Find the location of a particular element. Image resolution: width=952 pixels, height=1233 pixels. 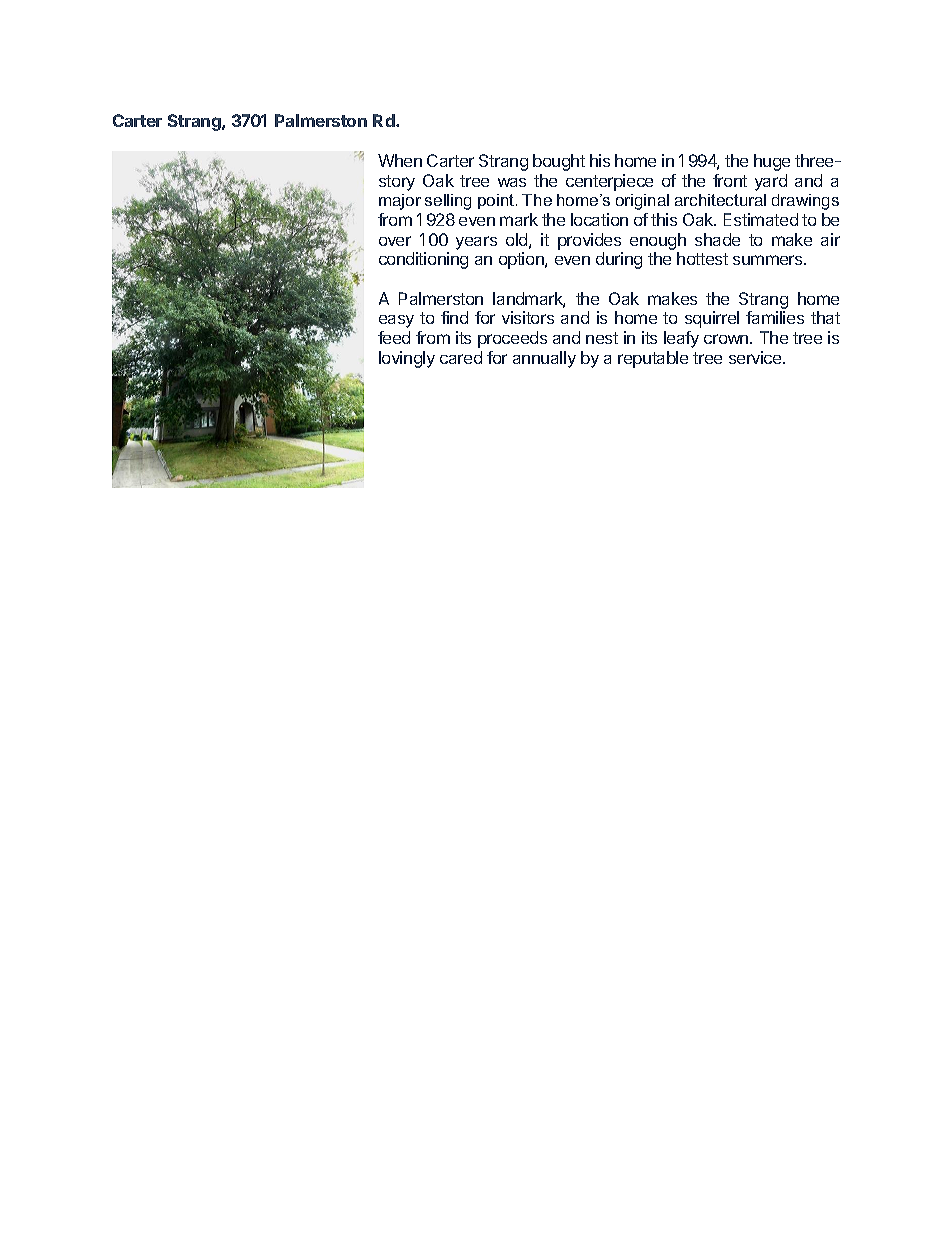

during is located at coordinates (619, 260).
